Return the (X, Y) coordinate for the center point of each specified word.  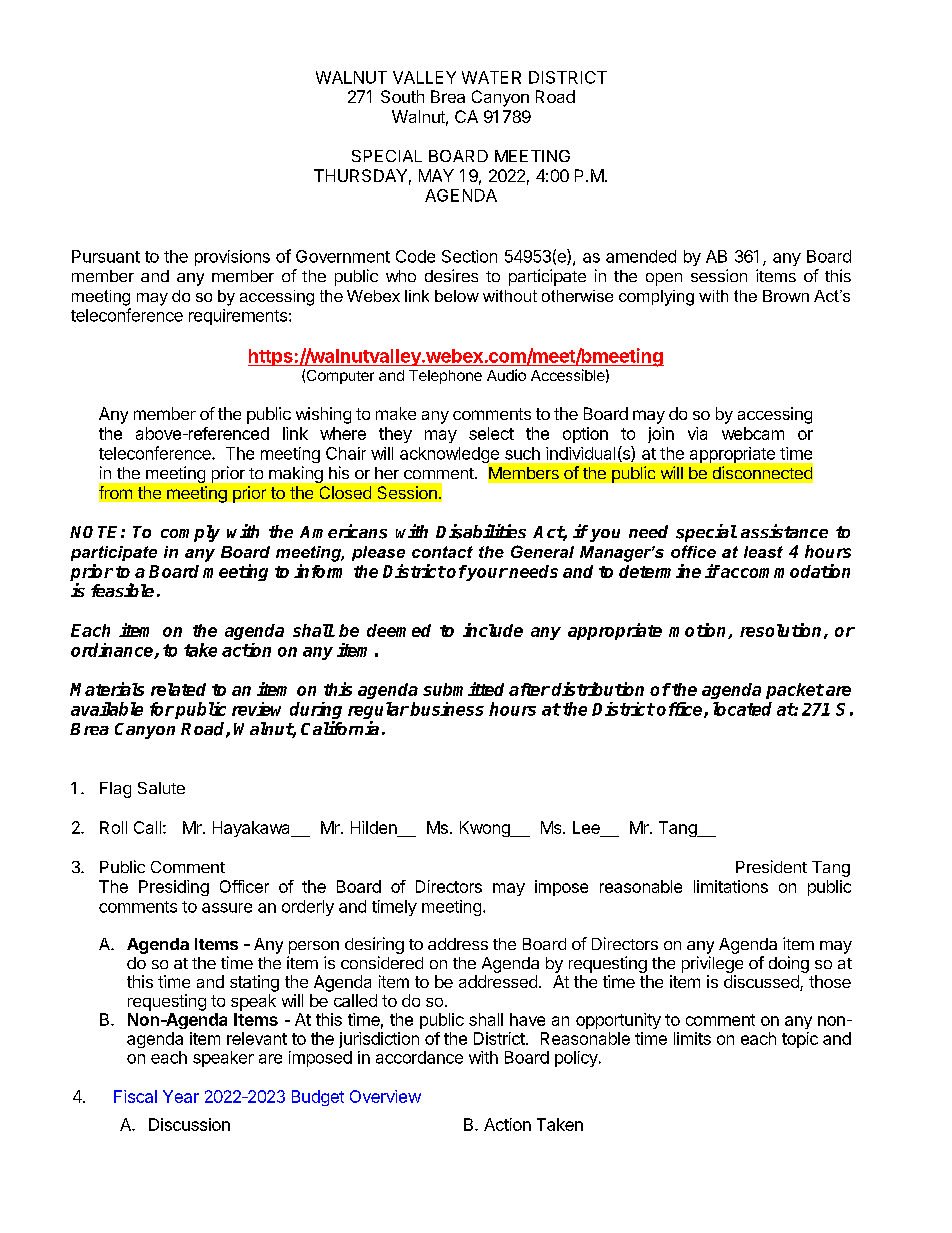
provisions (232, 258)
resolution (780, 630)
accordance (419, 1057)
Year (181, 1096)
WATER (491, 77)
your (487, 573)
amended (641, 256)
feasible (122, 590)
